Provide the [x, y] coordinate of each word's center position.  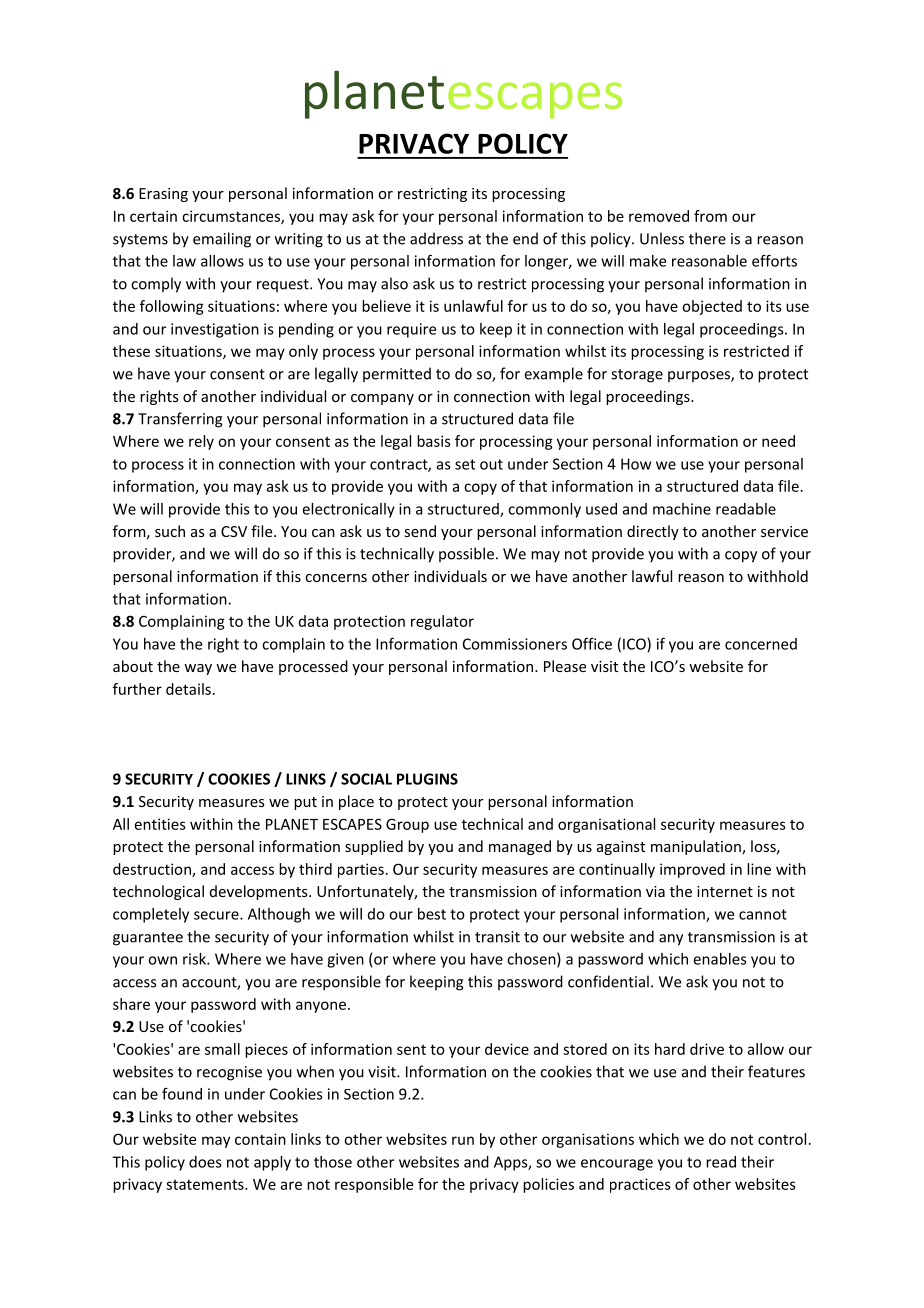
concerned [761, 644]
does [205, 1162]
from [710, 216]
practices [640, 1185]
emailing [222, 240]
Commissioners [515, 644]
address [436, 238]
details [188, 689]
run [463, 1140]
